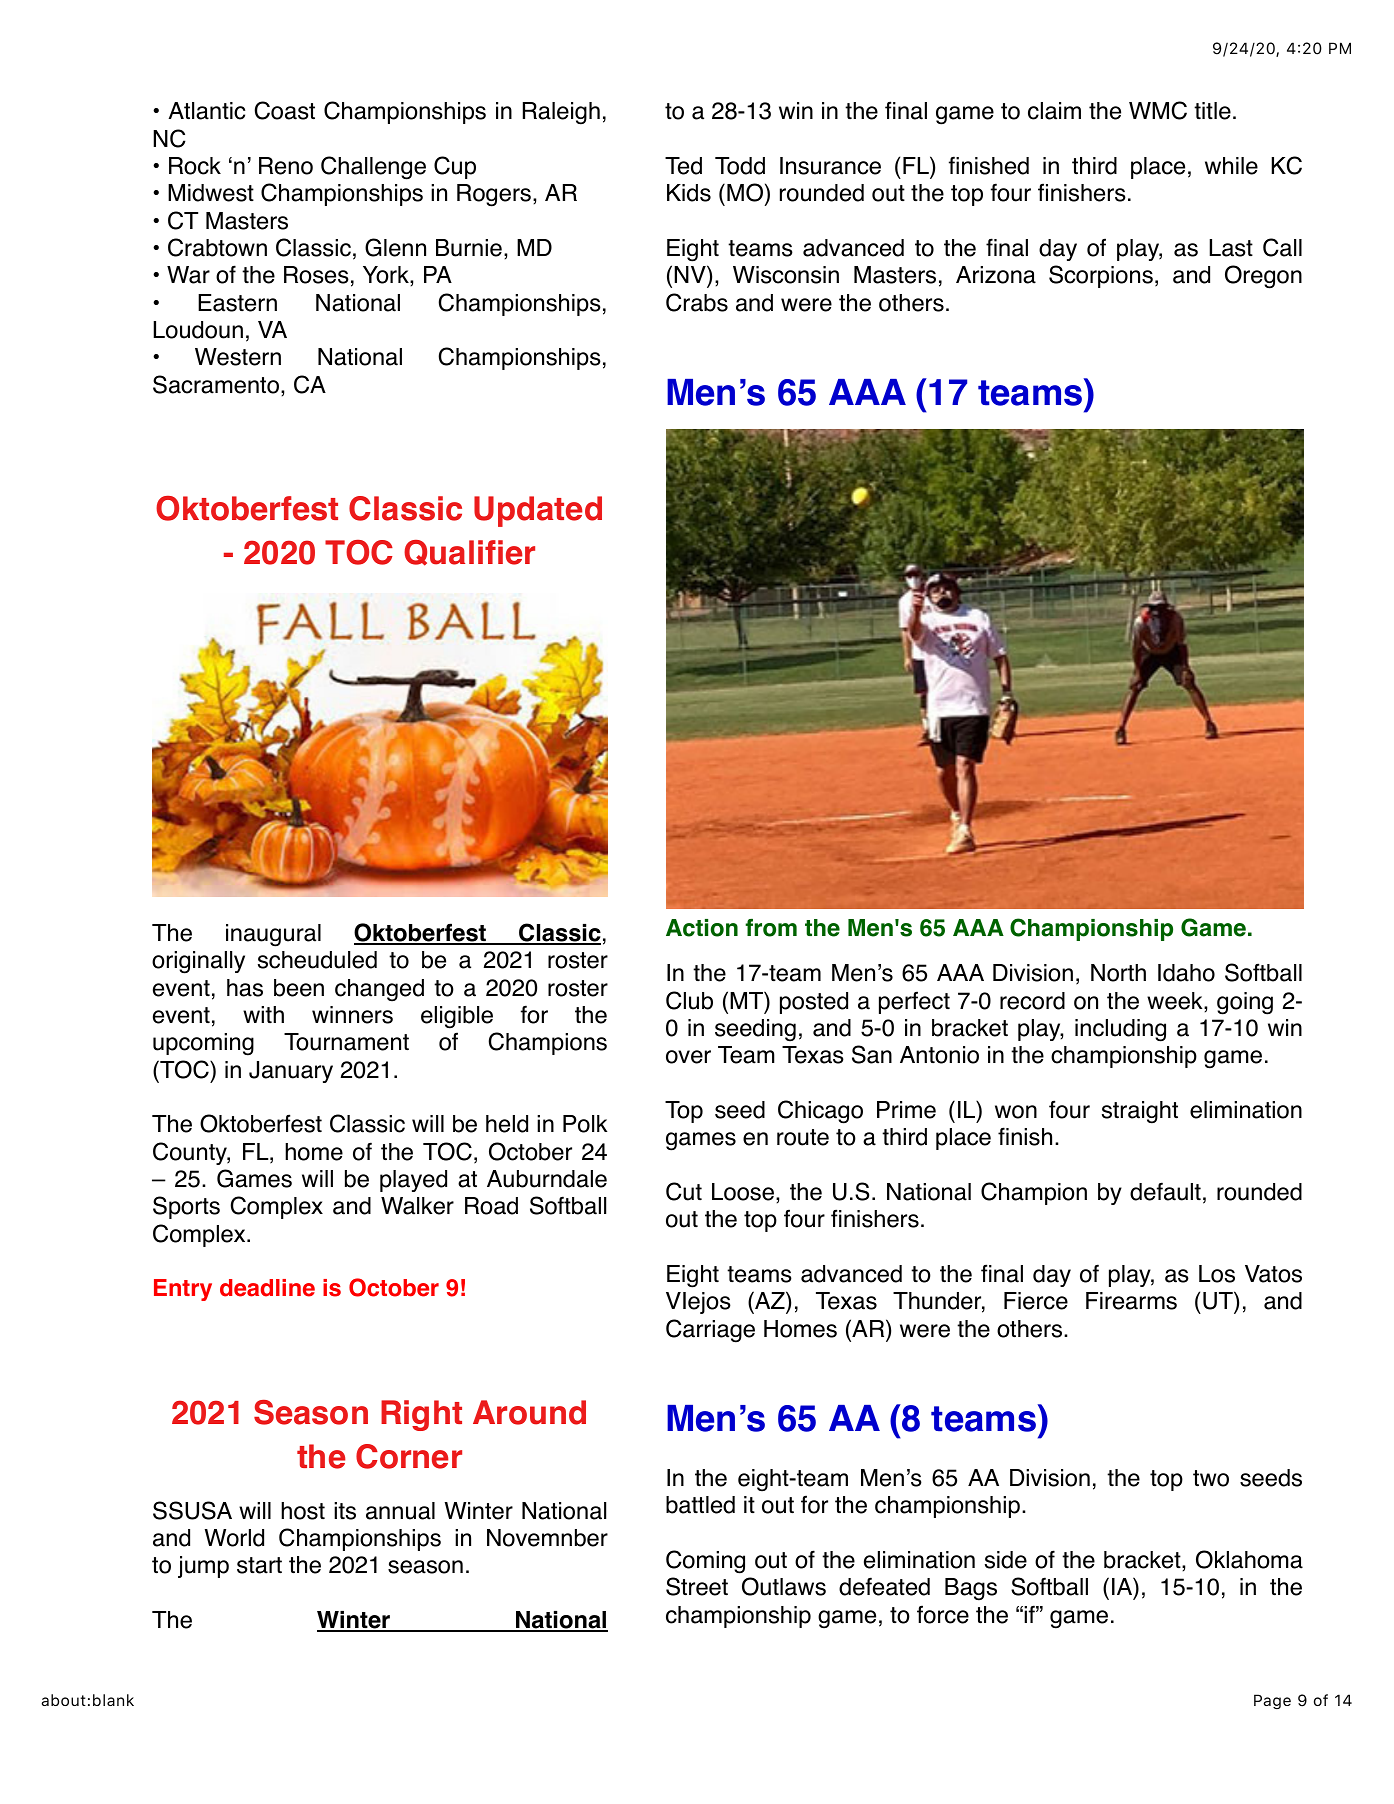 This screenshot has height=1804, width=1394. Describe the element at coordinates (469, 553) in the screenshot. I see `Qualifier` at that location.
